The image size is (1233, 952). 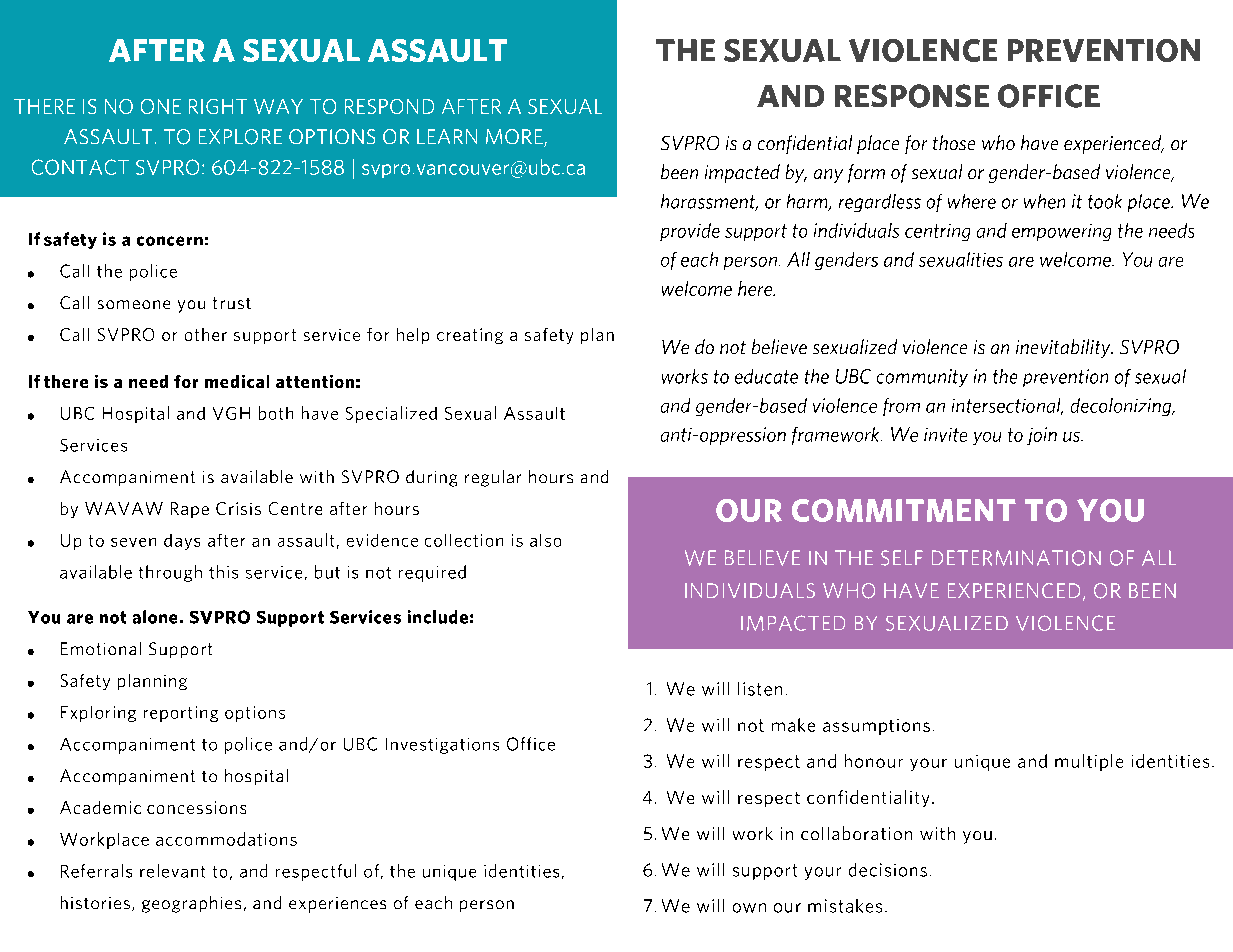 What do you see at coordinates (922, 378) in the page?
I see `community` at bounding box center [922, 378].
